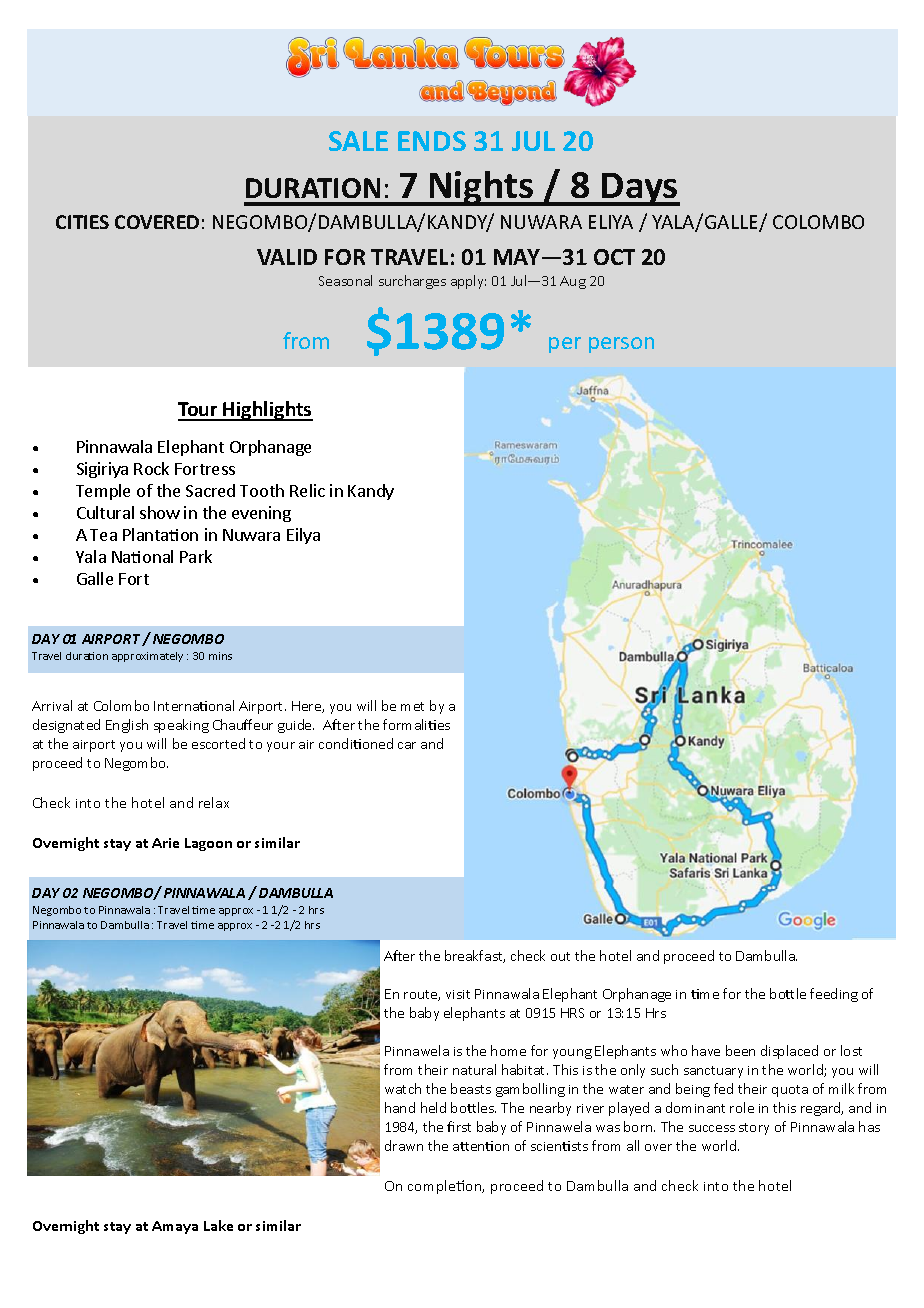 Image resolution: width=924 pixels, height=1308 pixels. What do you see at coordinates (482, 188) in the image?
I see `Nights` at bounding box center [482, 188].
